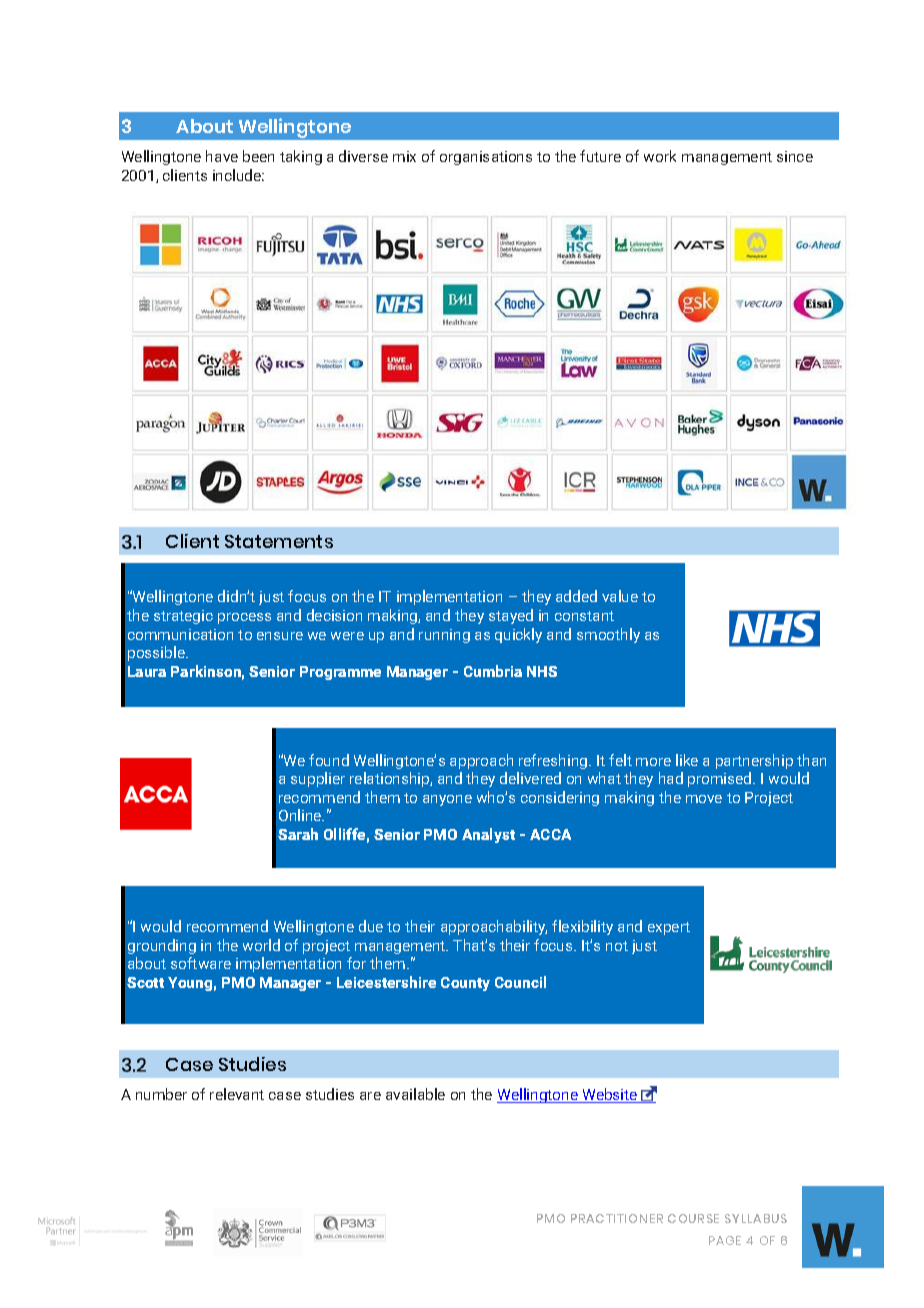  I want to click on PRACTITIONER, so click(617, 1218).
